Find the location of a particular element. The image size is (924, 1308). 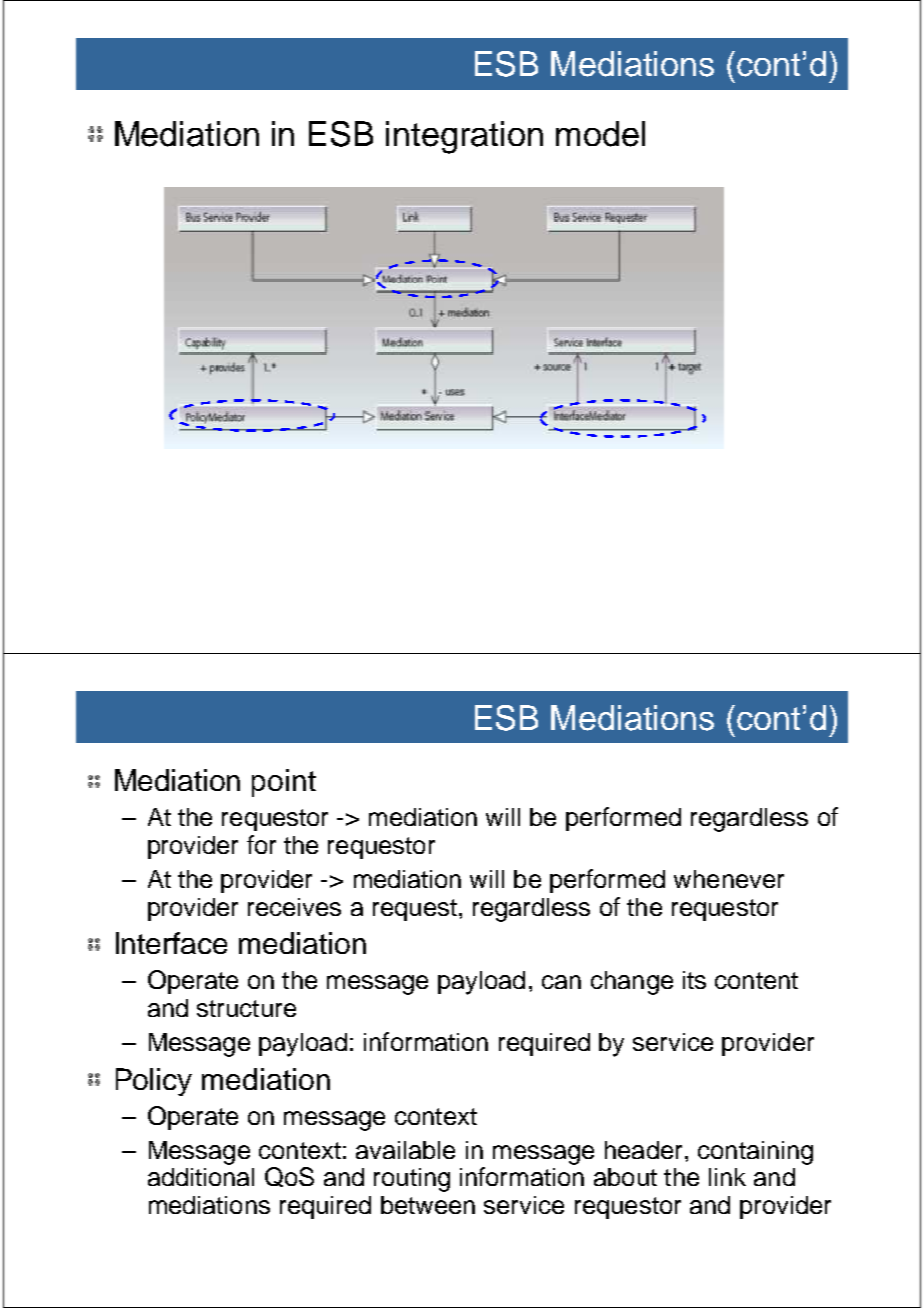

can is located at coordinates (561, 982).
